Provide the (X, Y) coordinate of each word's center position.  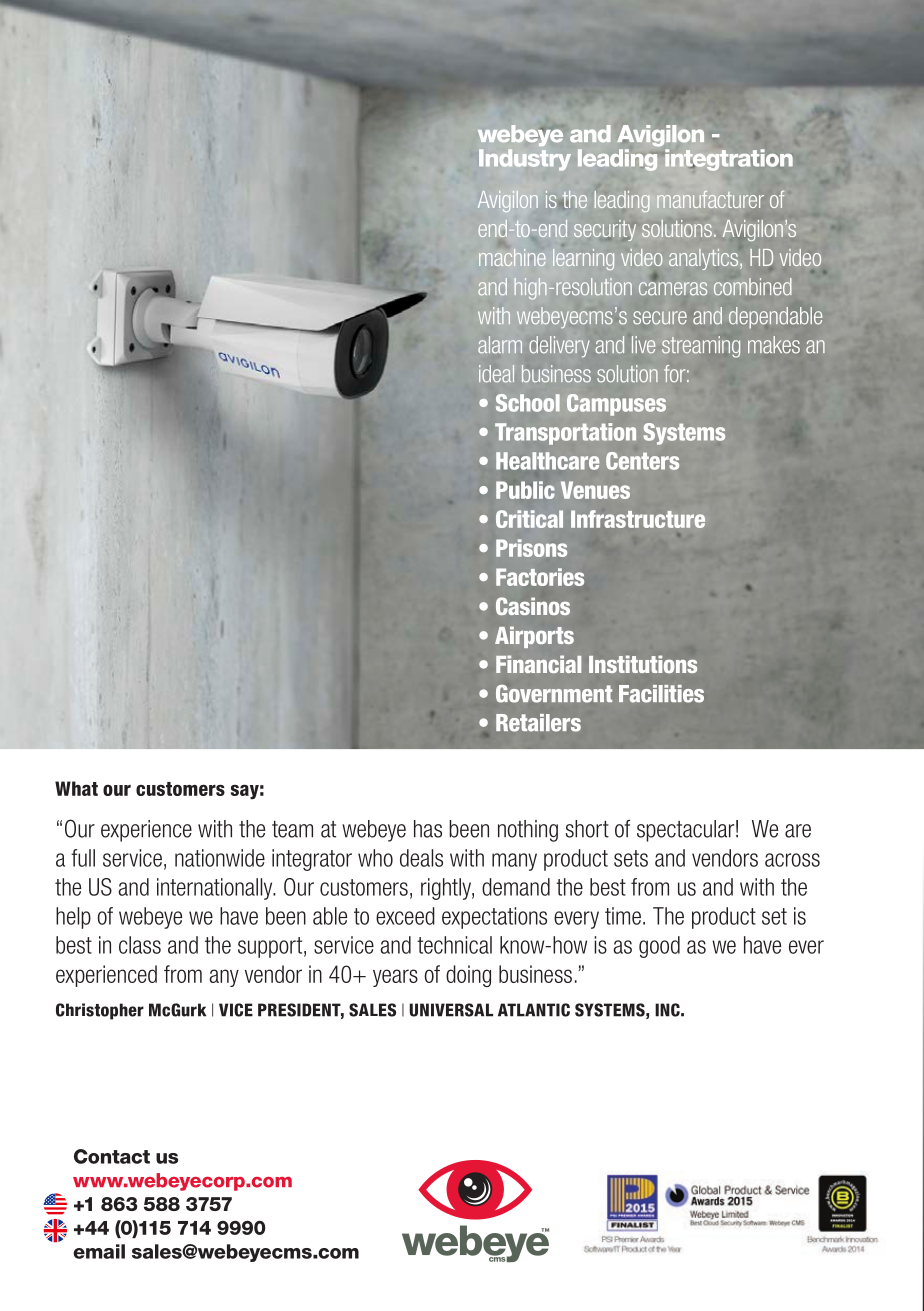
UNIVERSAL (451, 1010)
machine (512, 257)
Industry (525, 160)
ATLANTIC (534, 1010)
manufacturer (710, 199)
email (99, 1251)
